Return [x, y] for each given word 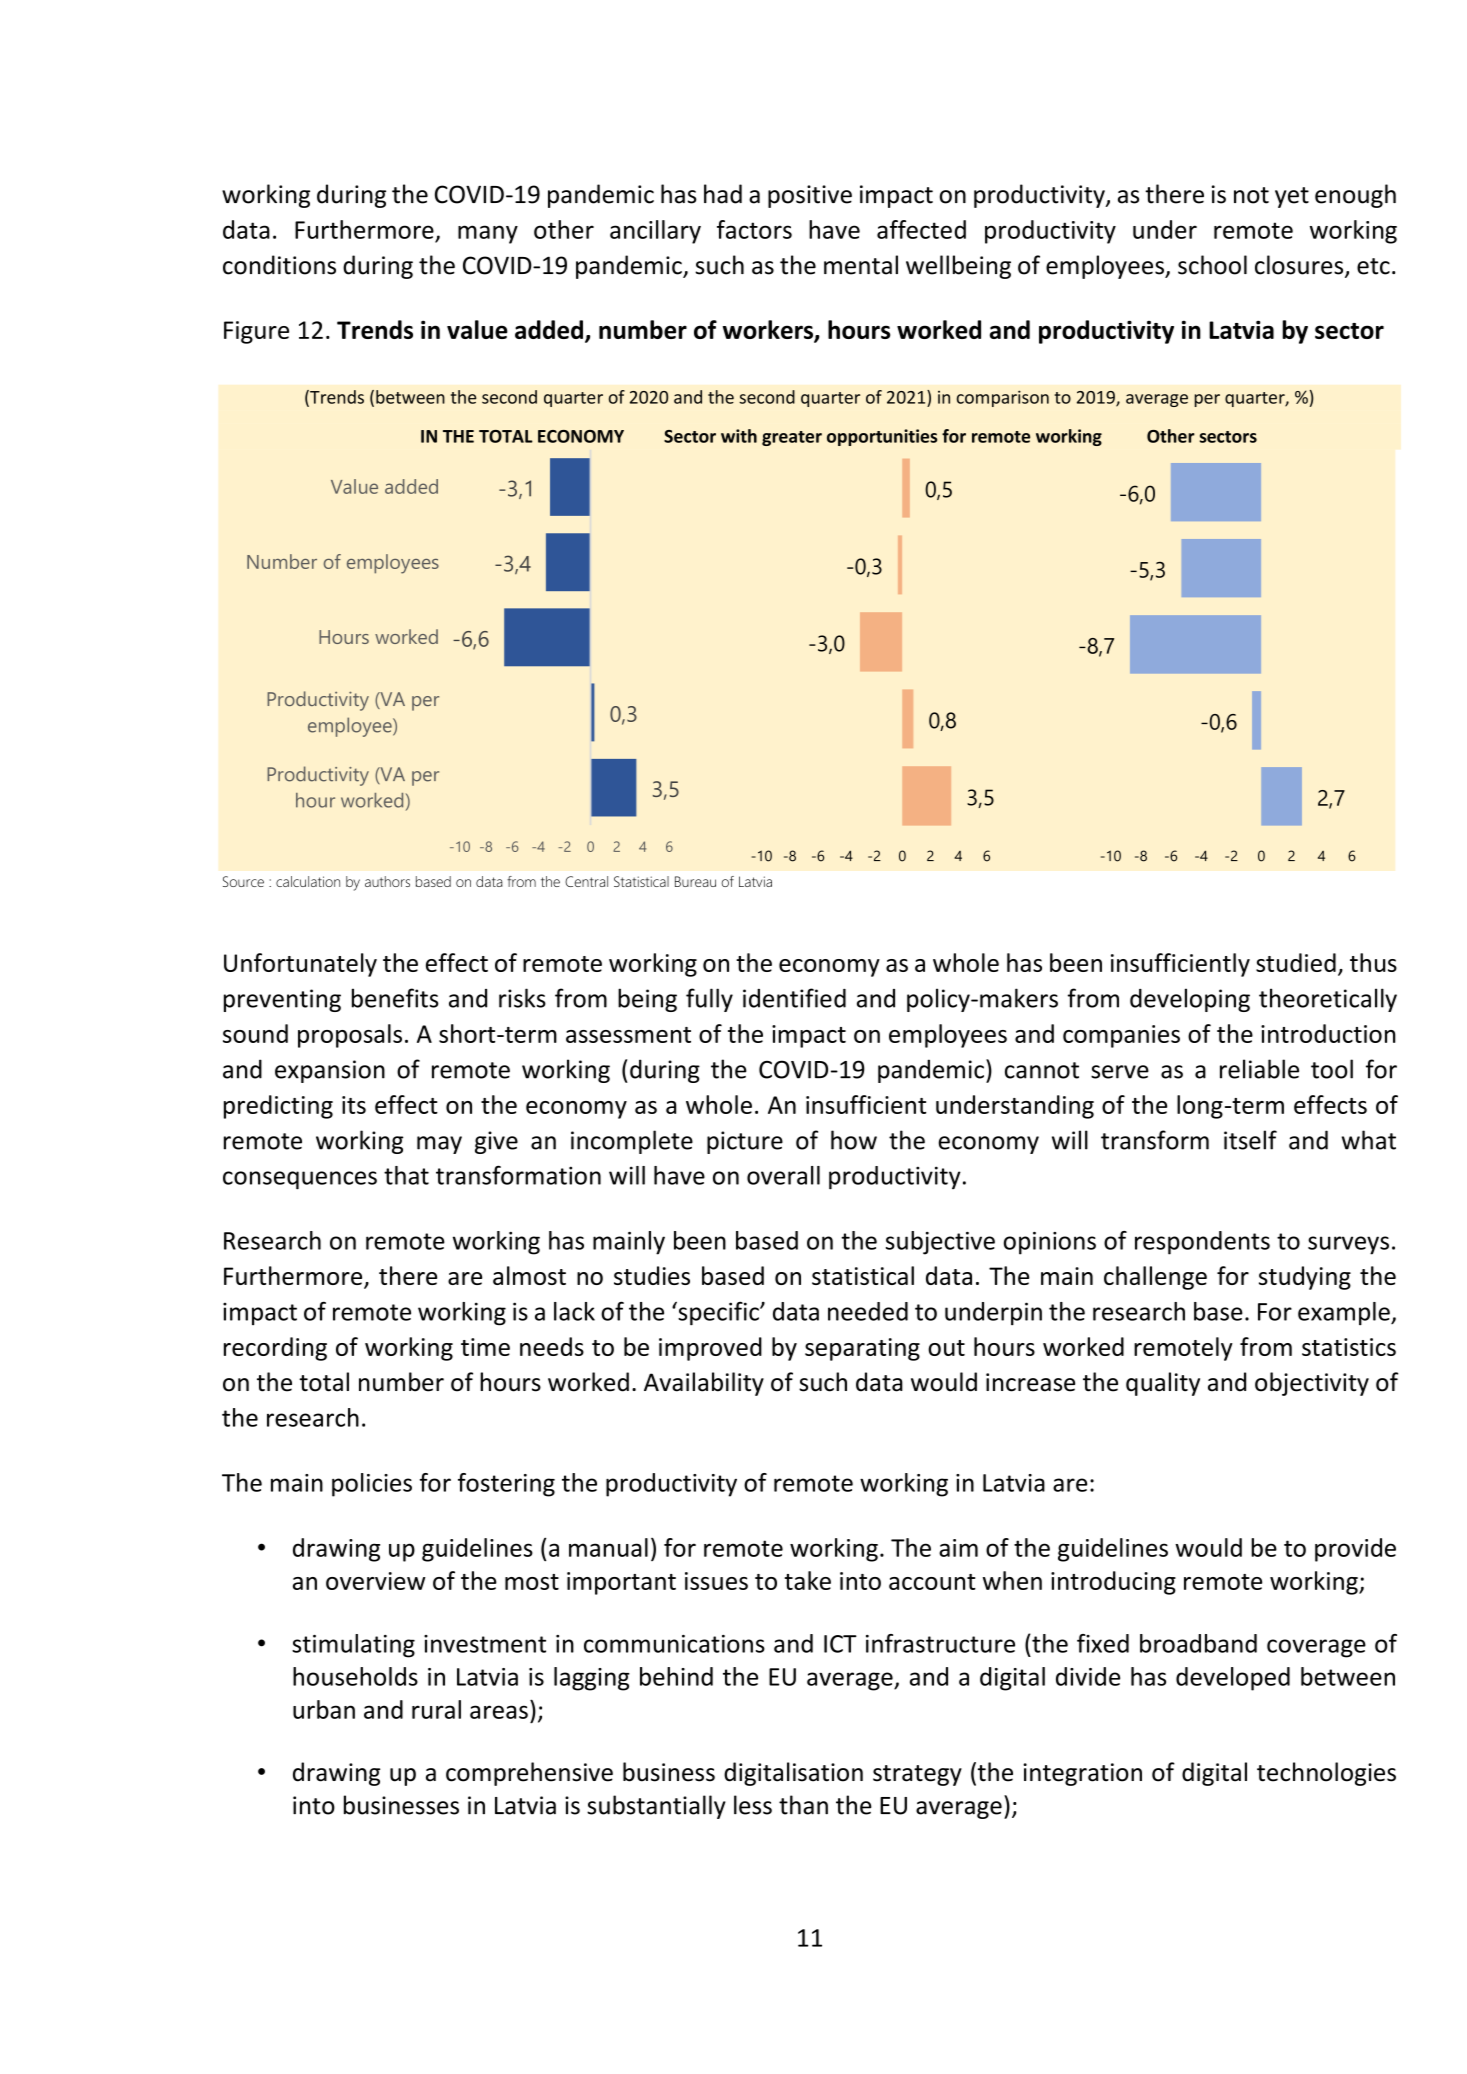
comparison [1003, 398]
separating [862, 1349]
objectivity [1312, 1384]
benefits [395, 998]
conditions [279, 265]
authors [387, 881]
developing [1190, 1000]
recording [275, 1349]
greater [792, 438]
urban [324, 1709]
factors [754, 229]
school [1212, 265]
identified [794, 998]
